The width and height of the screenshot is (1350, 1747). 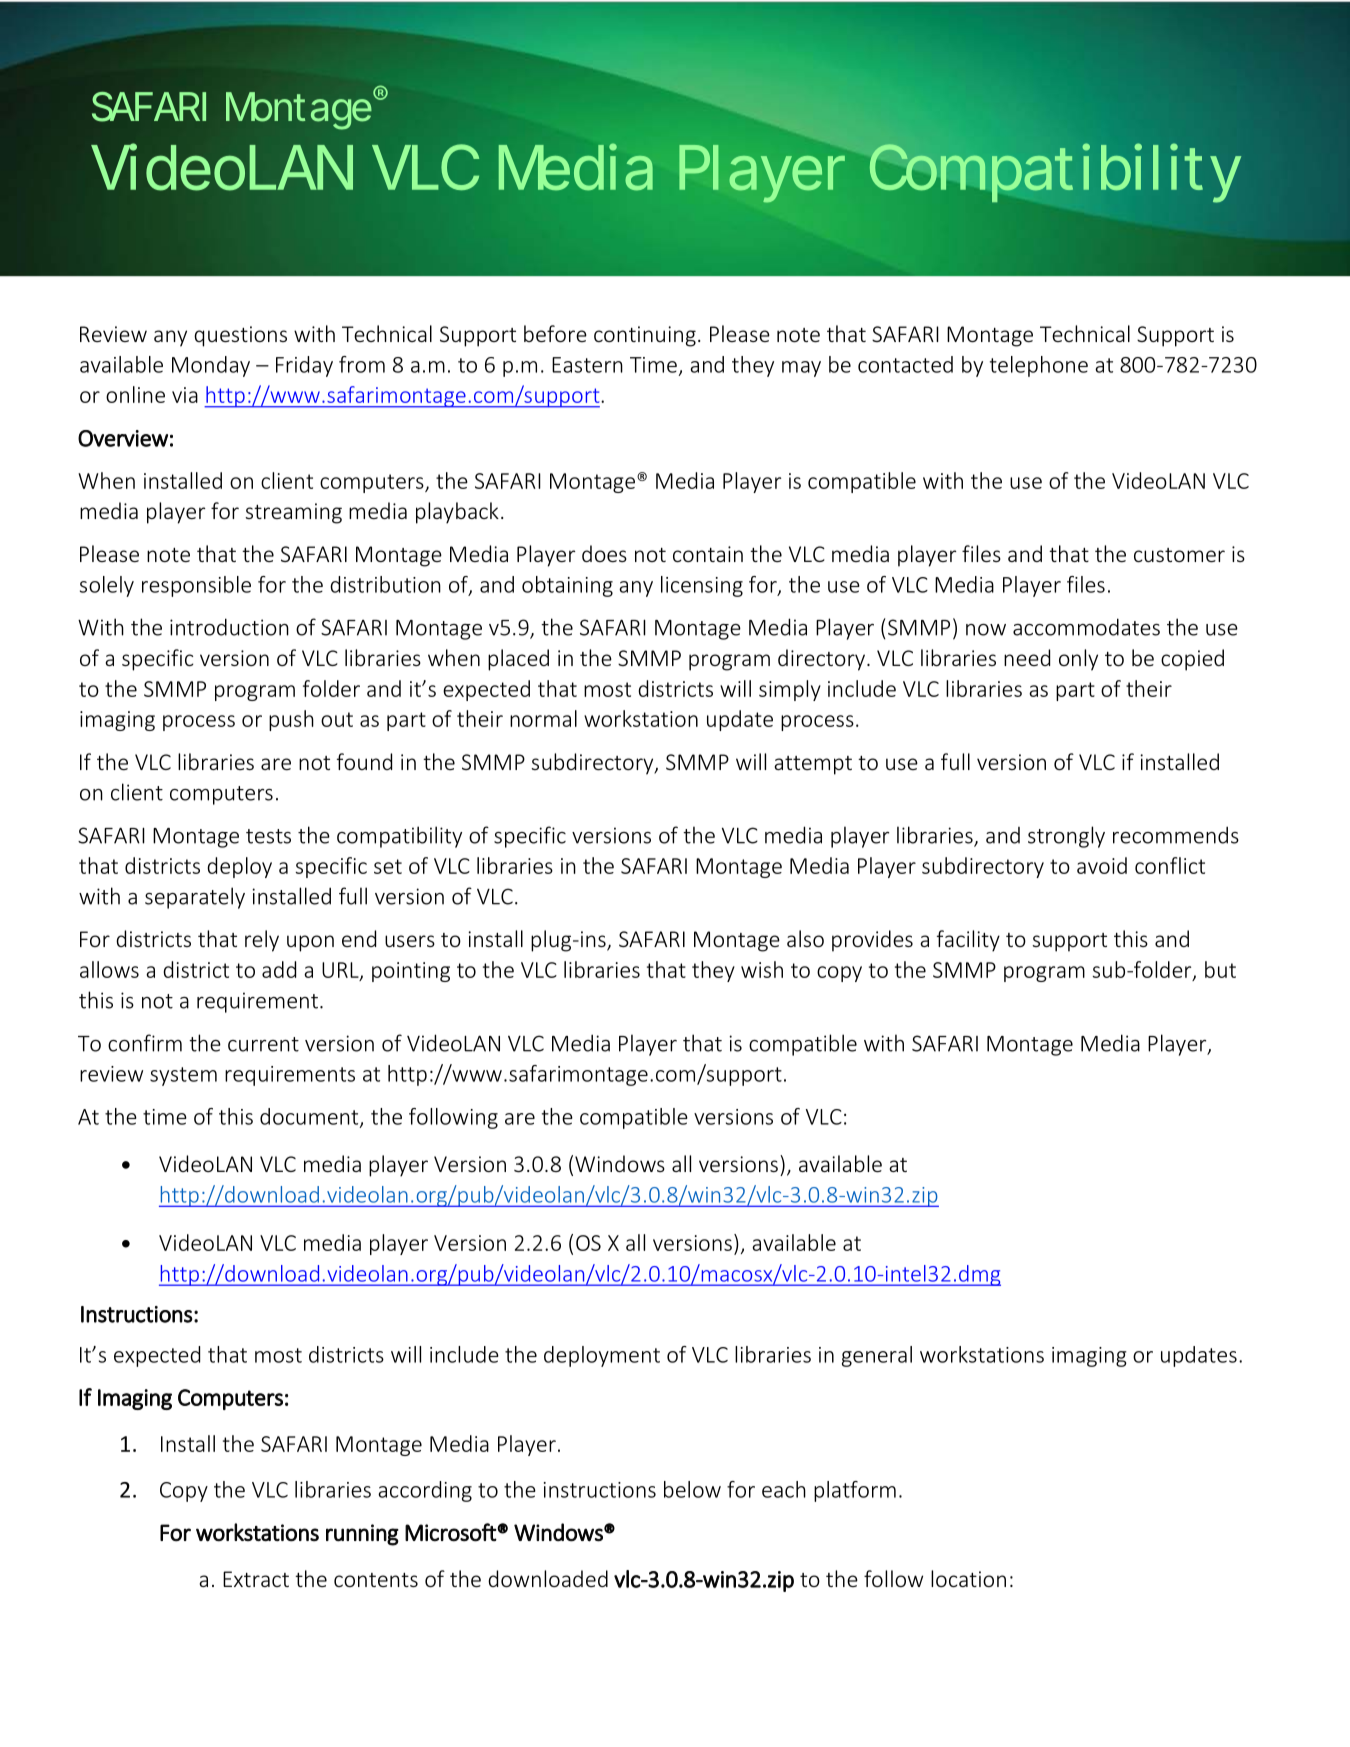 I want to click on continuing, so click(x=645, y=336).
